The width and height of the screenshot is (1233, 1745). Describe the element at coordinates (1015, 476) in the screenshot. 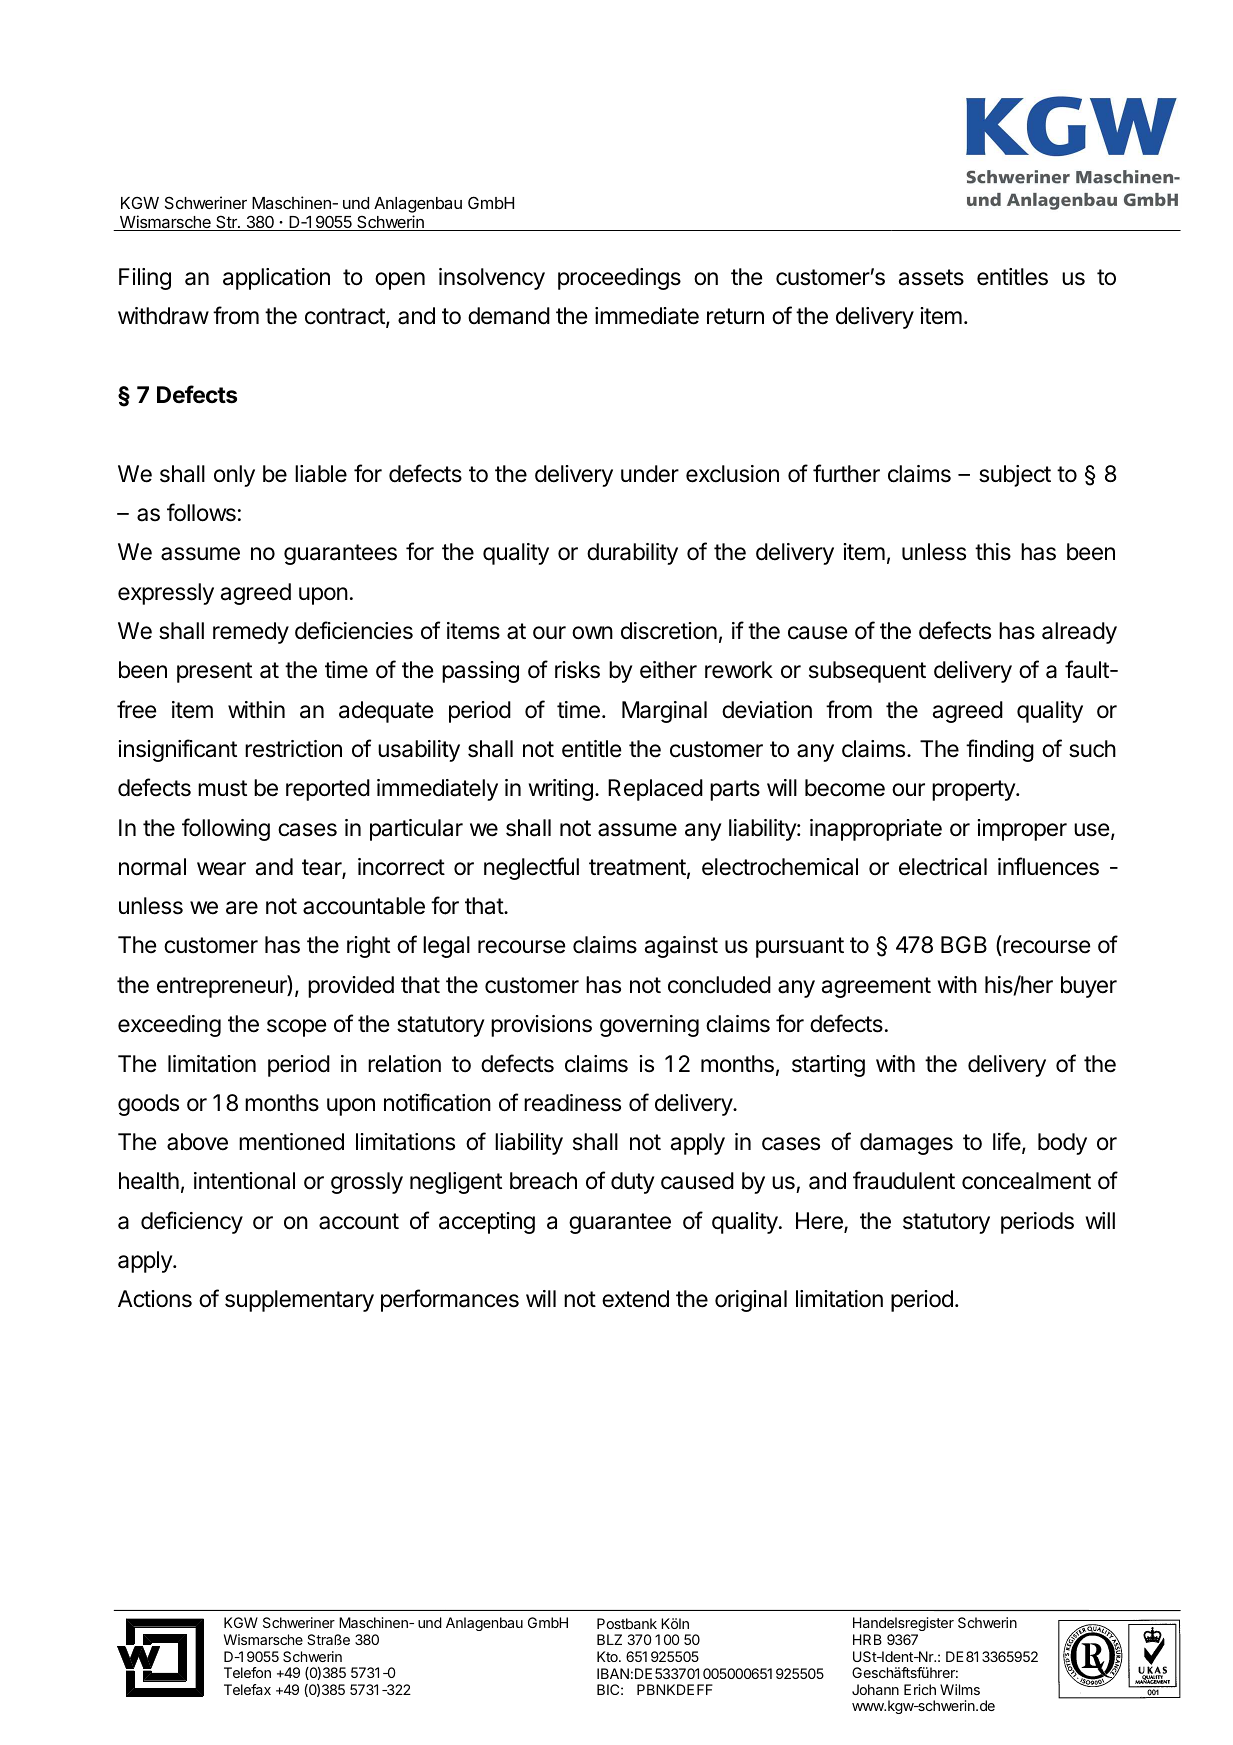

I see `subject` at that location.
